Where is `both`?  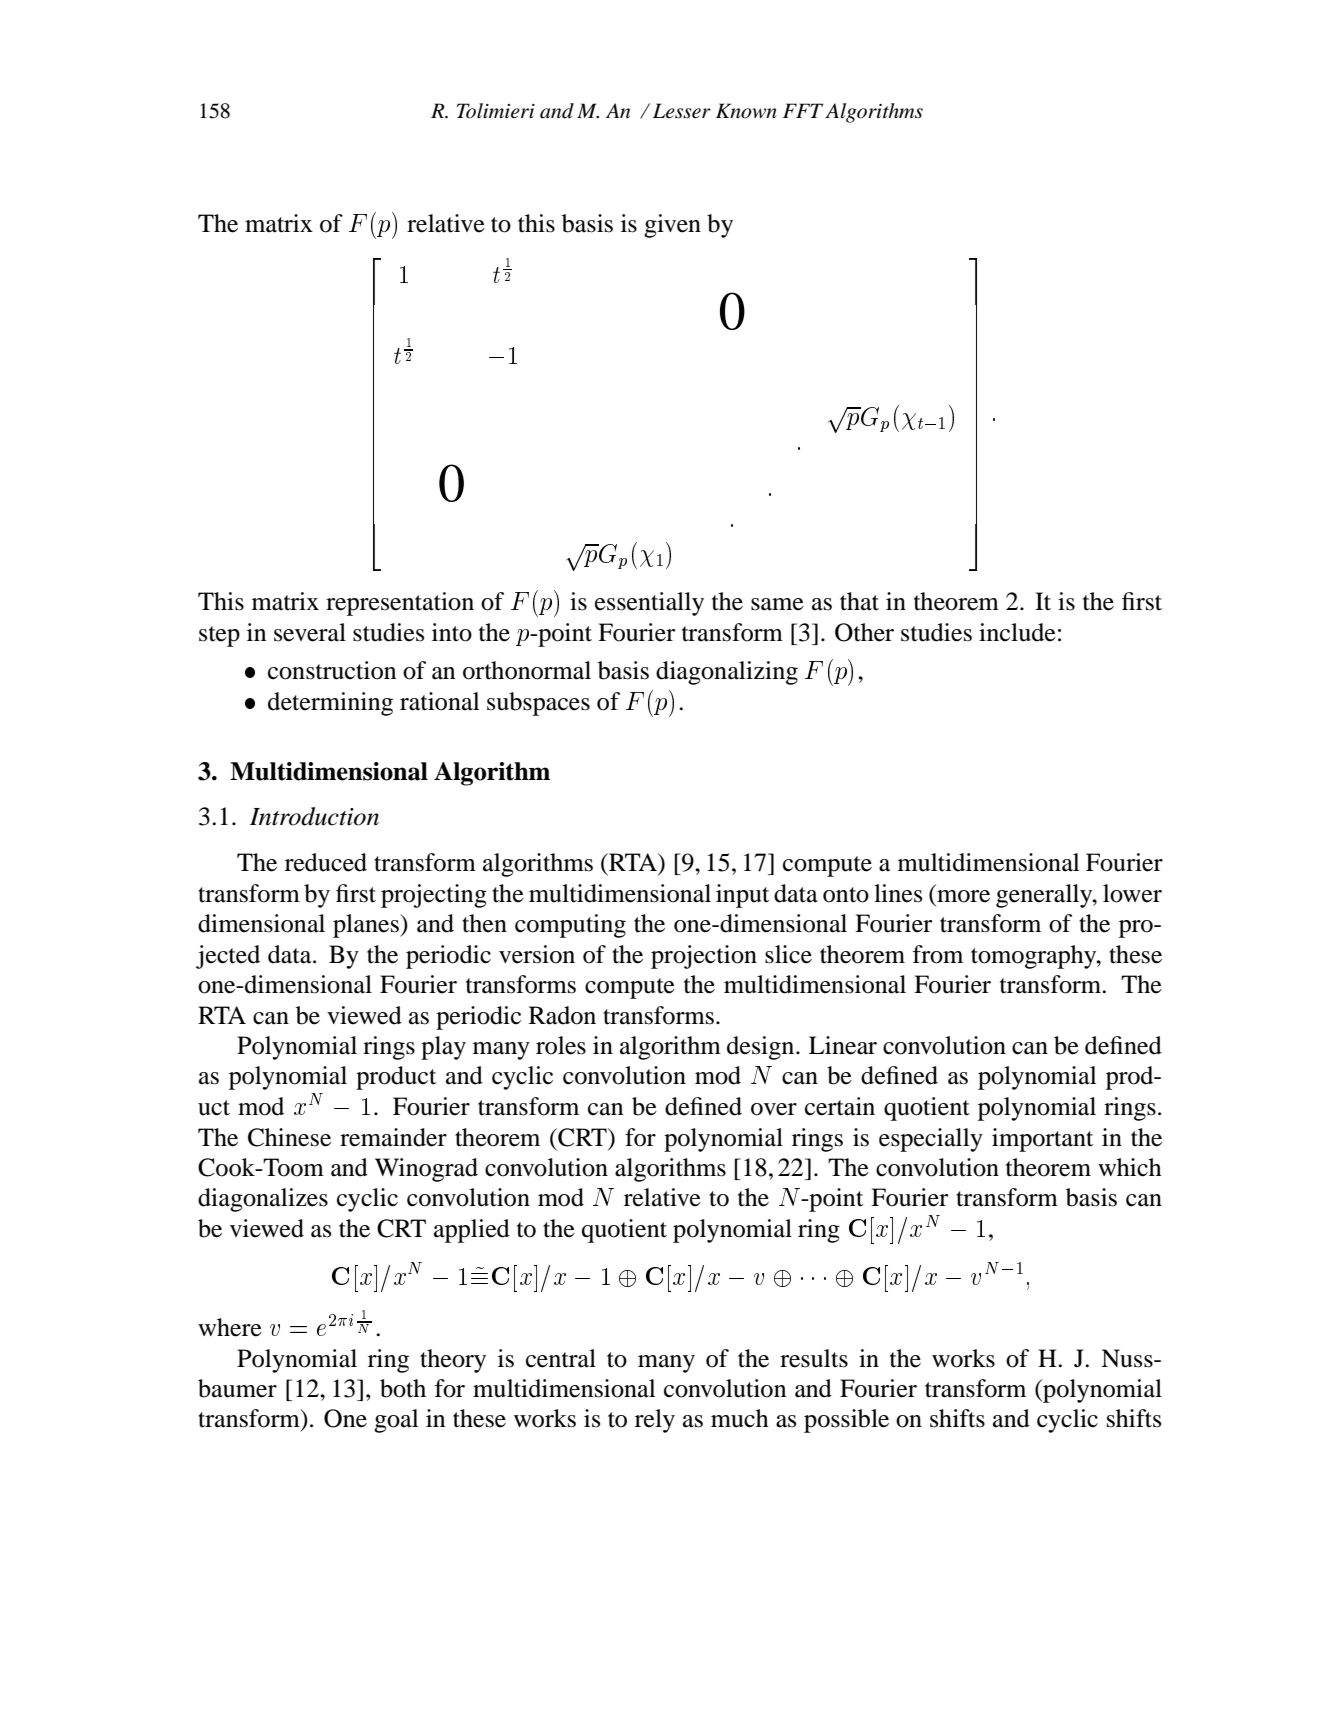 both is located at coordinates (403, 1388).
